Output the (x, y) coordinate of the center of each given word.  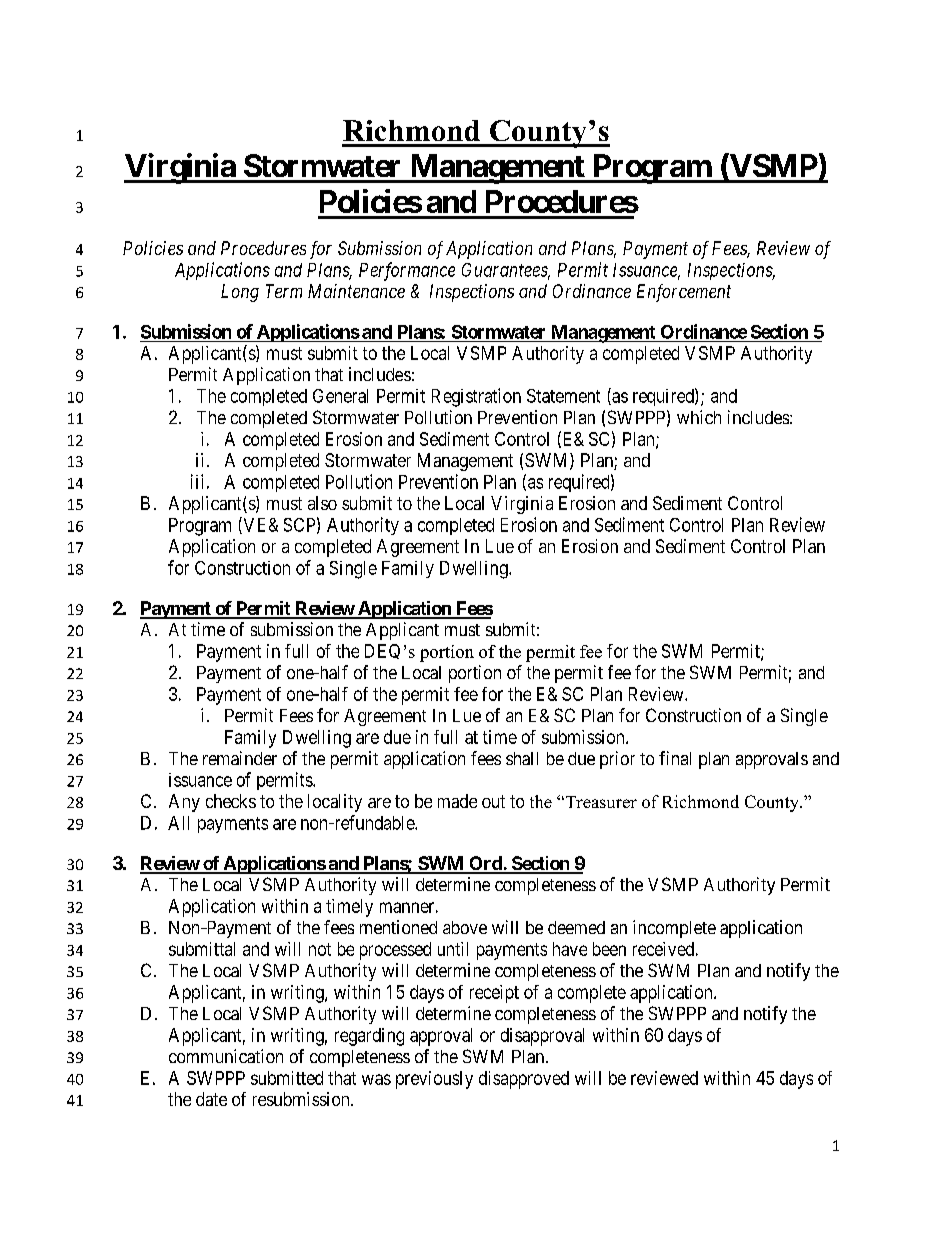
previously (434, 1080)
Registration (476, 397)
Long (240, 293)
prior (617, 760)
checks (231, 801)
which (699, 417)
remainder (240, 758)
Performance (407, 271)
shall (522, 758)
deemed (576, 927)
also (322, 503)
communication (226, 1056)
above (465, 927)
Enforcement (684, 293)
